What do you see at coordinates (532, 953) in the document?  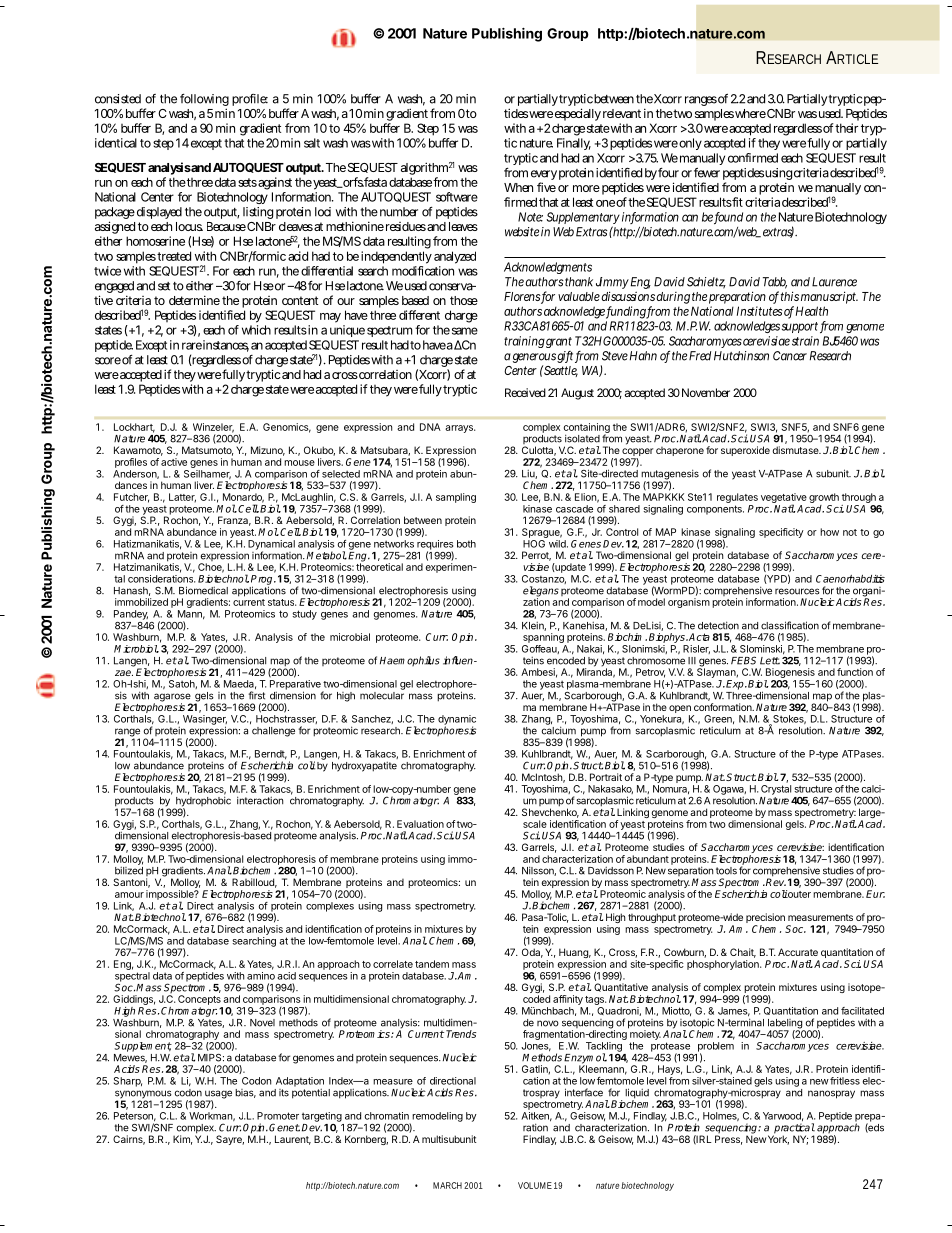 I see `Oda` at bounding box center [532, 953].
